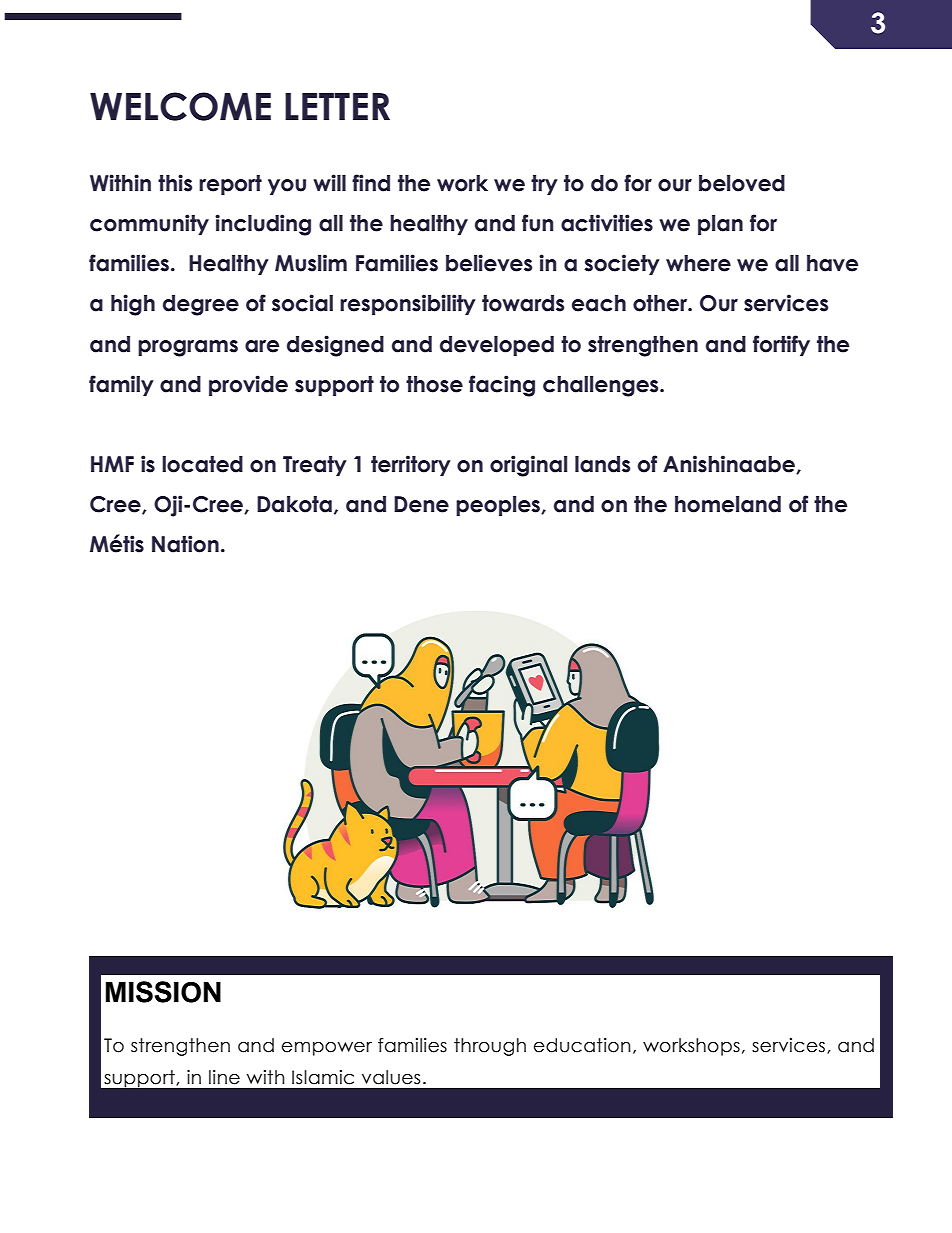 The width and height of the page is (952, 1233). Describe the element at coordinates (728, 504) in the page. I see `homeland` at that location.
